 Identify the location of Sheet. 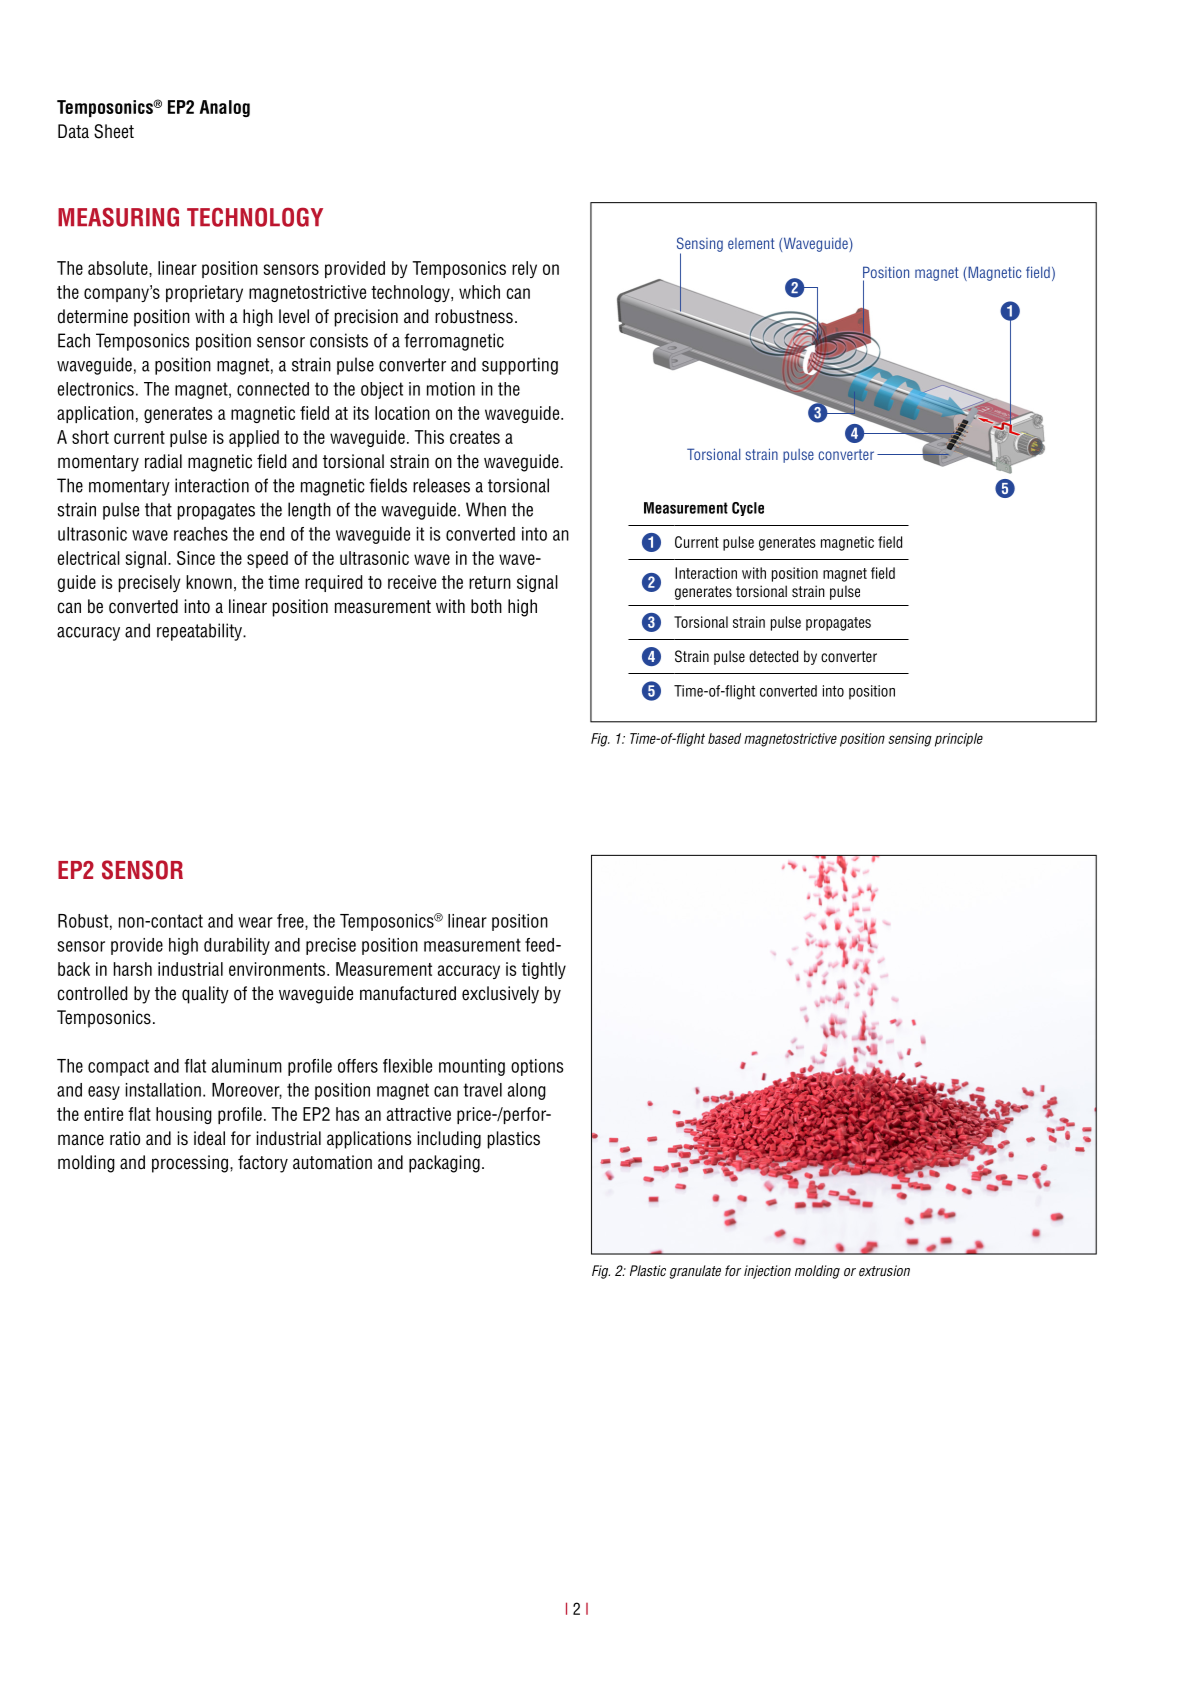
(114, 131).
